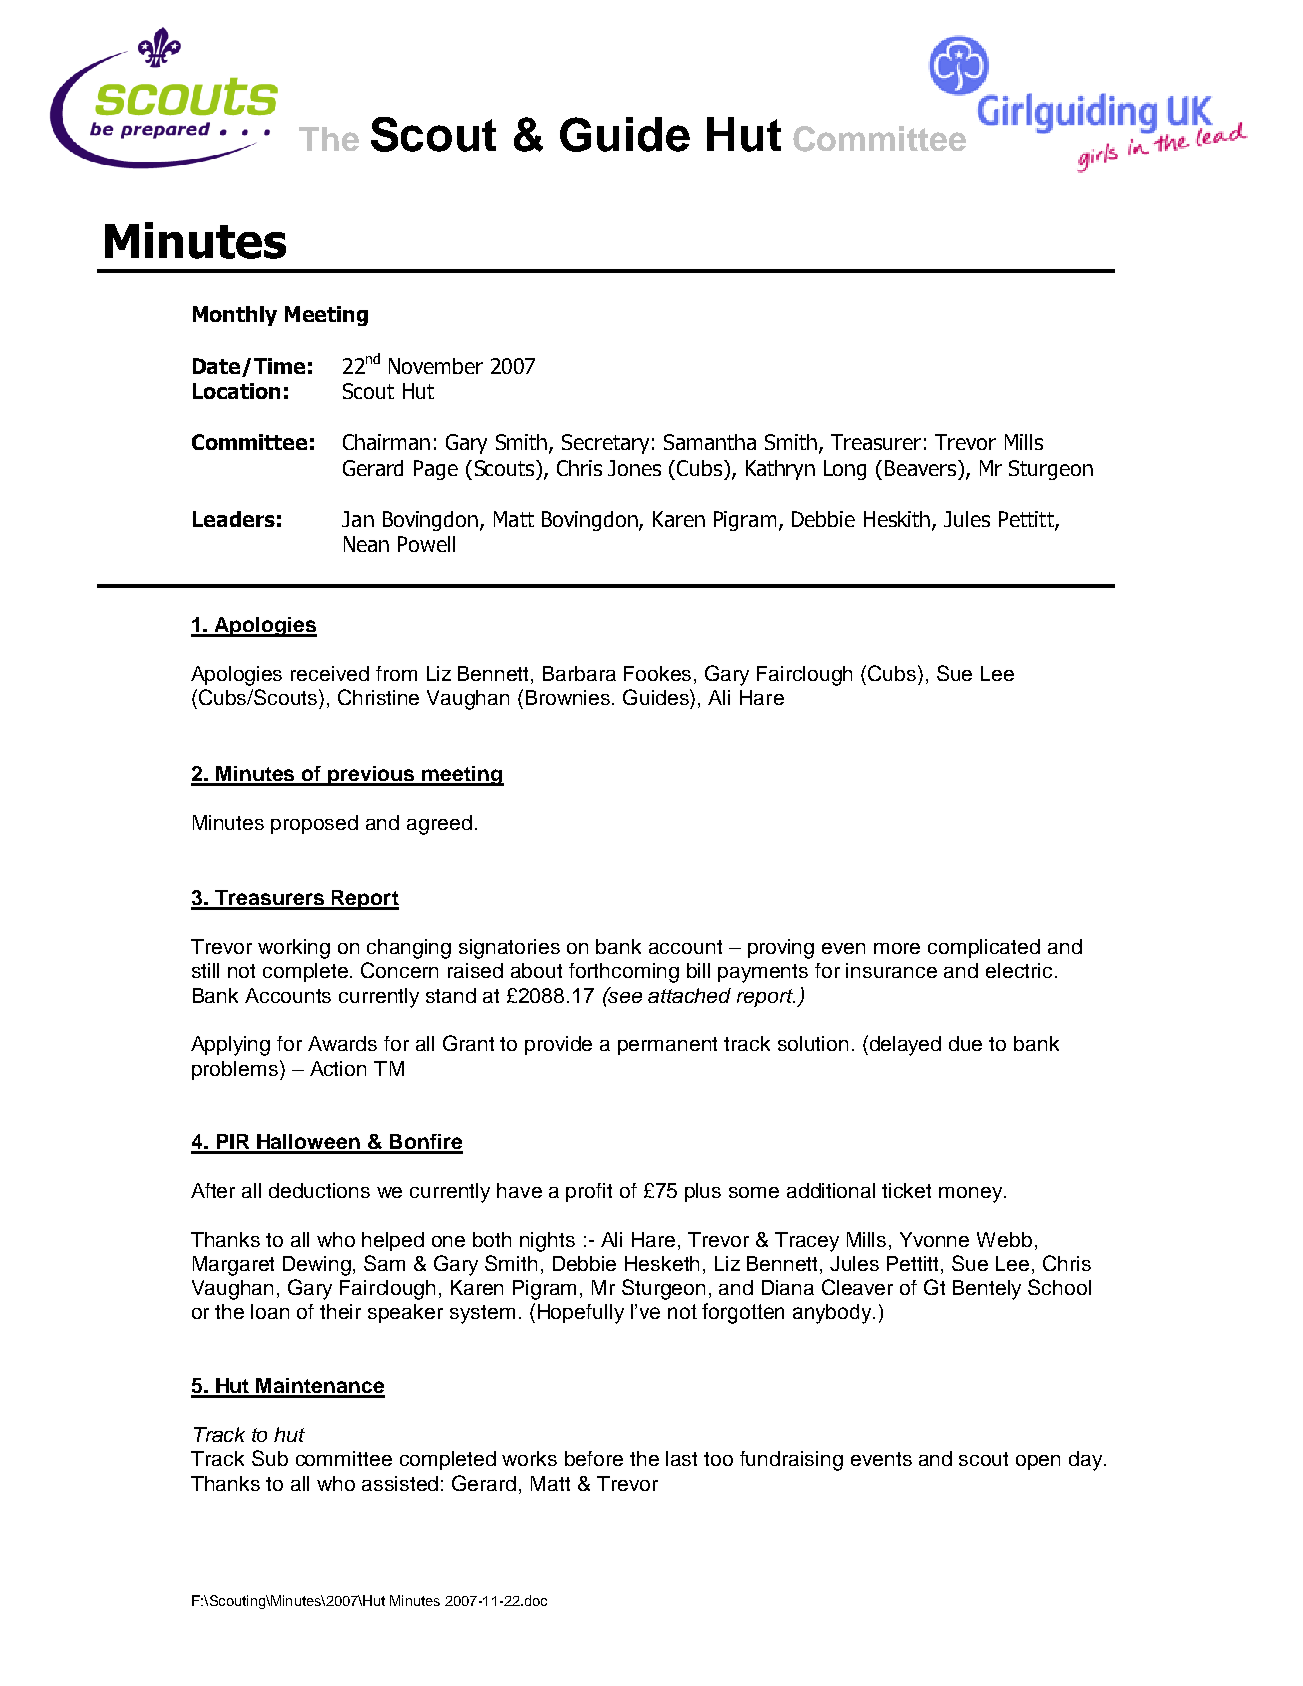  Describe the element at coordinates (338, 1068) in the screenshot. I see `Action` at that location.
